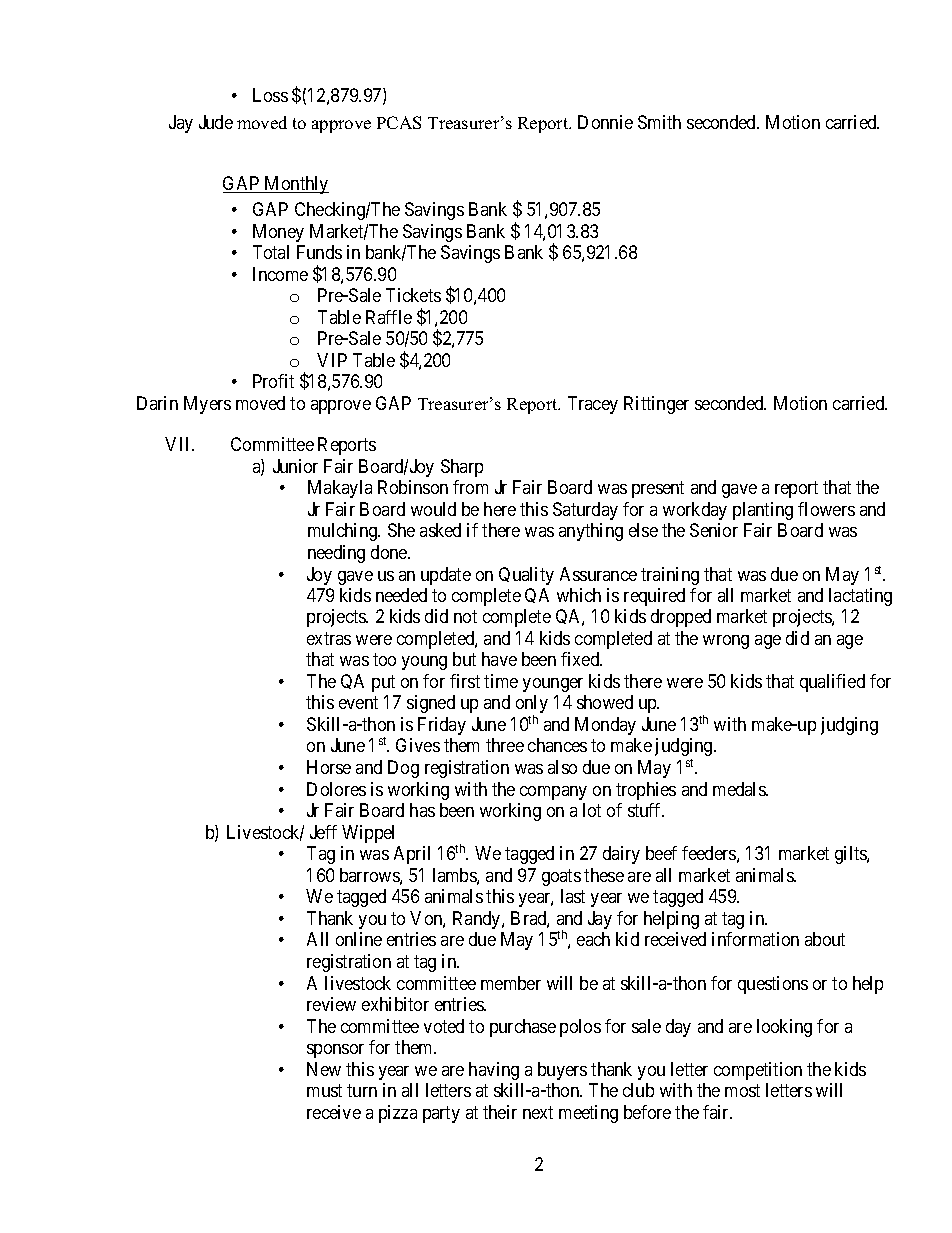 Image resolution: width=952 pixels, height=1233 pixels. Describe the element at coordinates (740, 789) in the page. I see `medals` at that location.
